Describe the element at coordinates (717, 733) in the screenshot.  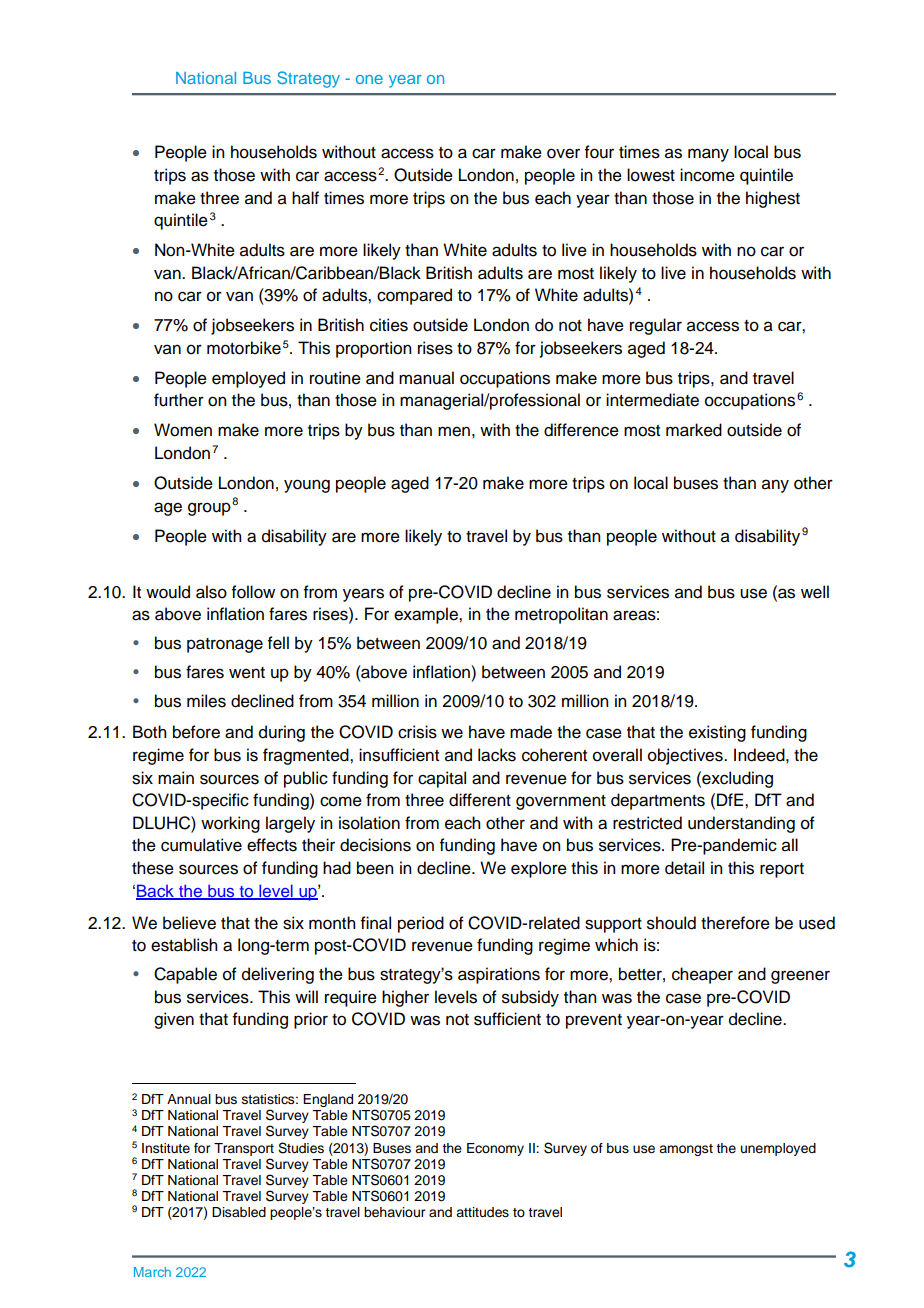
I see `existing` at that location.
